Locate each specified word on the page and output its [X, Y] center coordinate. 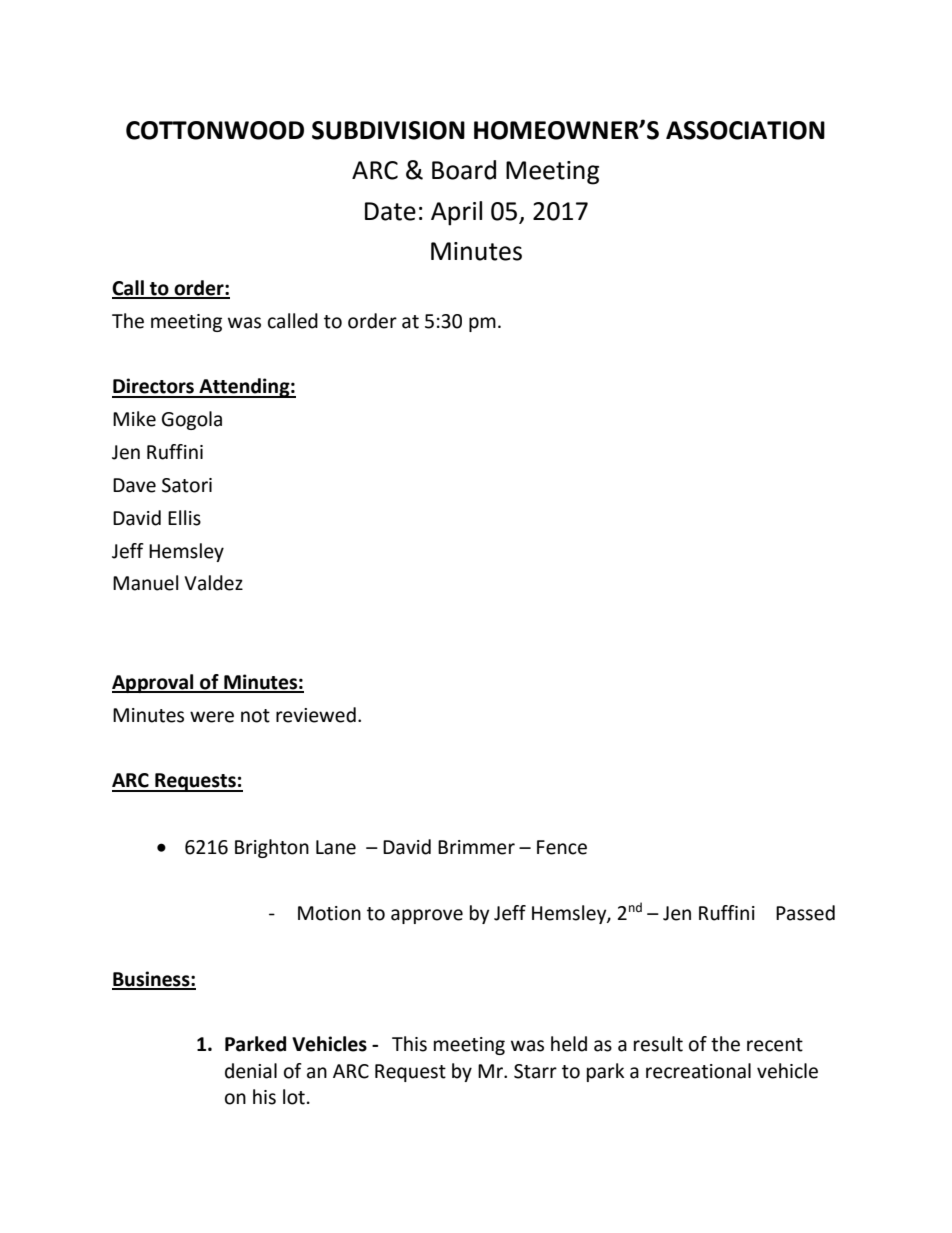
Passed [805, 913]
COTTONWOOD [215, 130]
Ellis [184, 518]
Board [464, 170]
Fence [562, 847]
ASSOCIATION [745, 130]
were [212, 717]
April [456, 213]
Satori [187, 485]
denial [251, 1071]
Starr [535, 1071]
